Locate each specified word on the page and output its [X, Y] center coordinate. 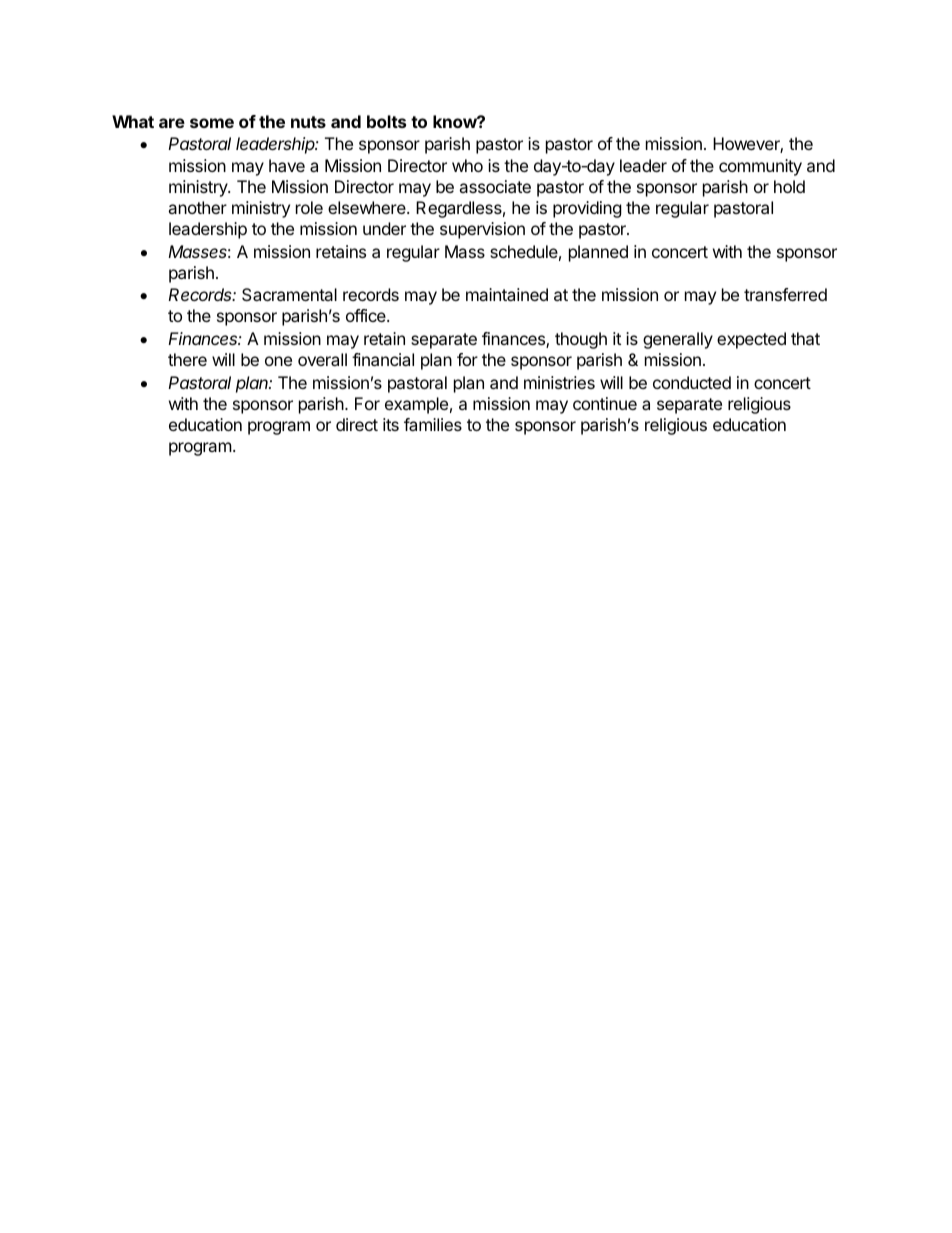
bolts [386, 121]
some [212, 123]
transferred [785, 294]
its [391, 424]
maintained [507, 294]
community [760, 167]
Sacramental [289, 294]
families [433, 424]
